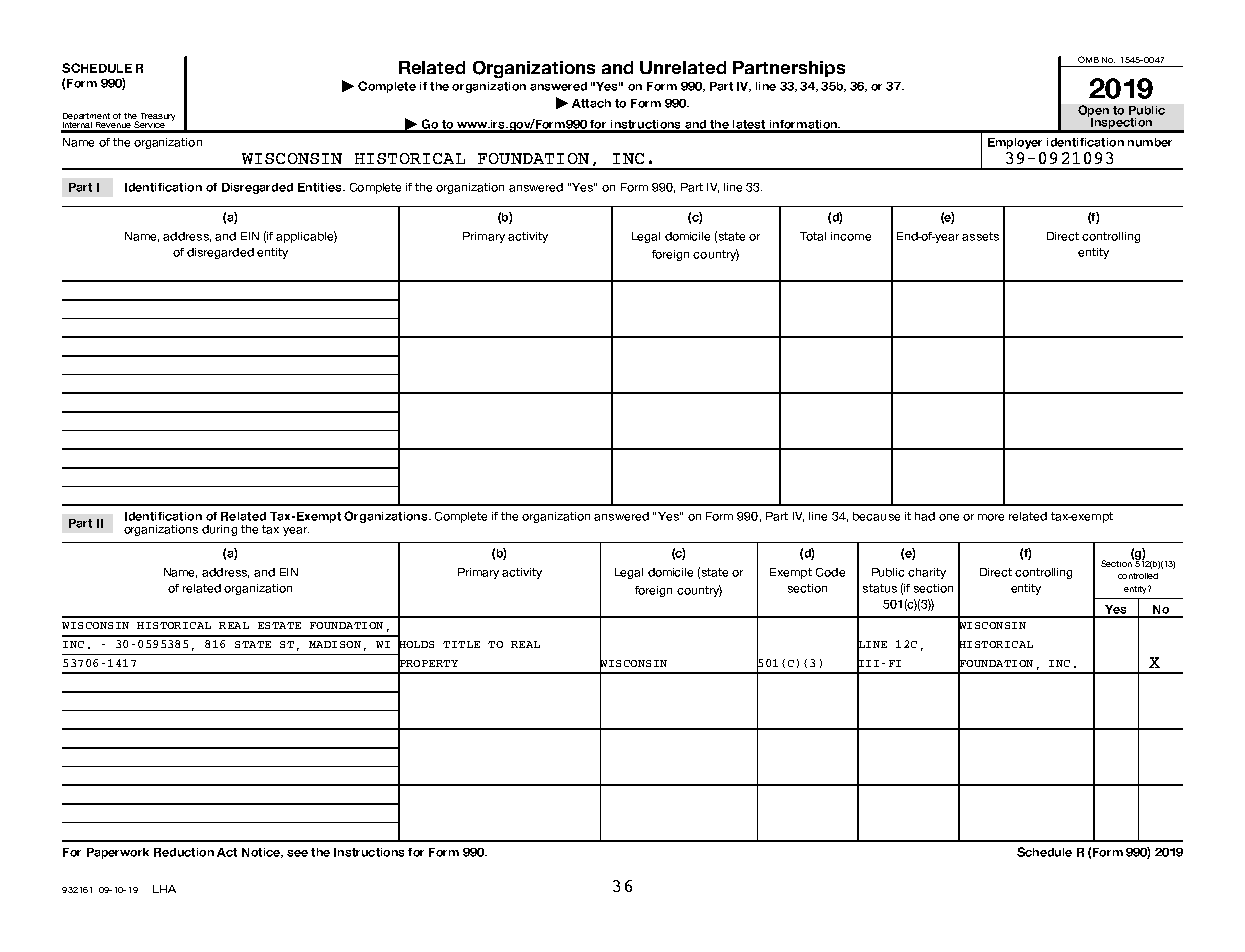 The width and height of the screenshot is (1245, 952). What do you see at coordinates (321, 187) in the screenshot?
I see `Entities` at bounding box center [321, 187].
